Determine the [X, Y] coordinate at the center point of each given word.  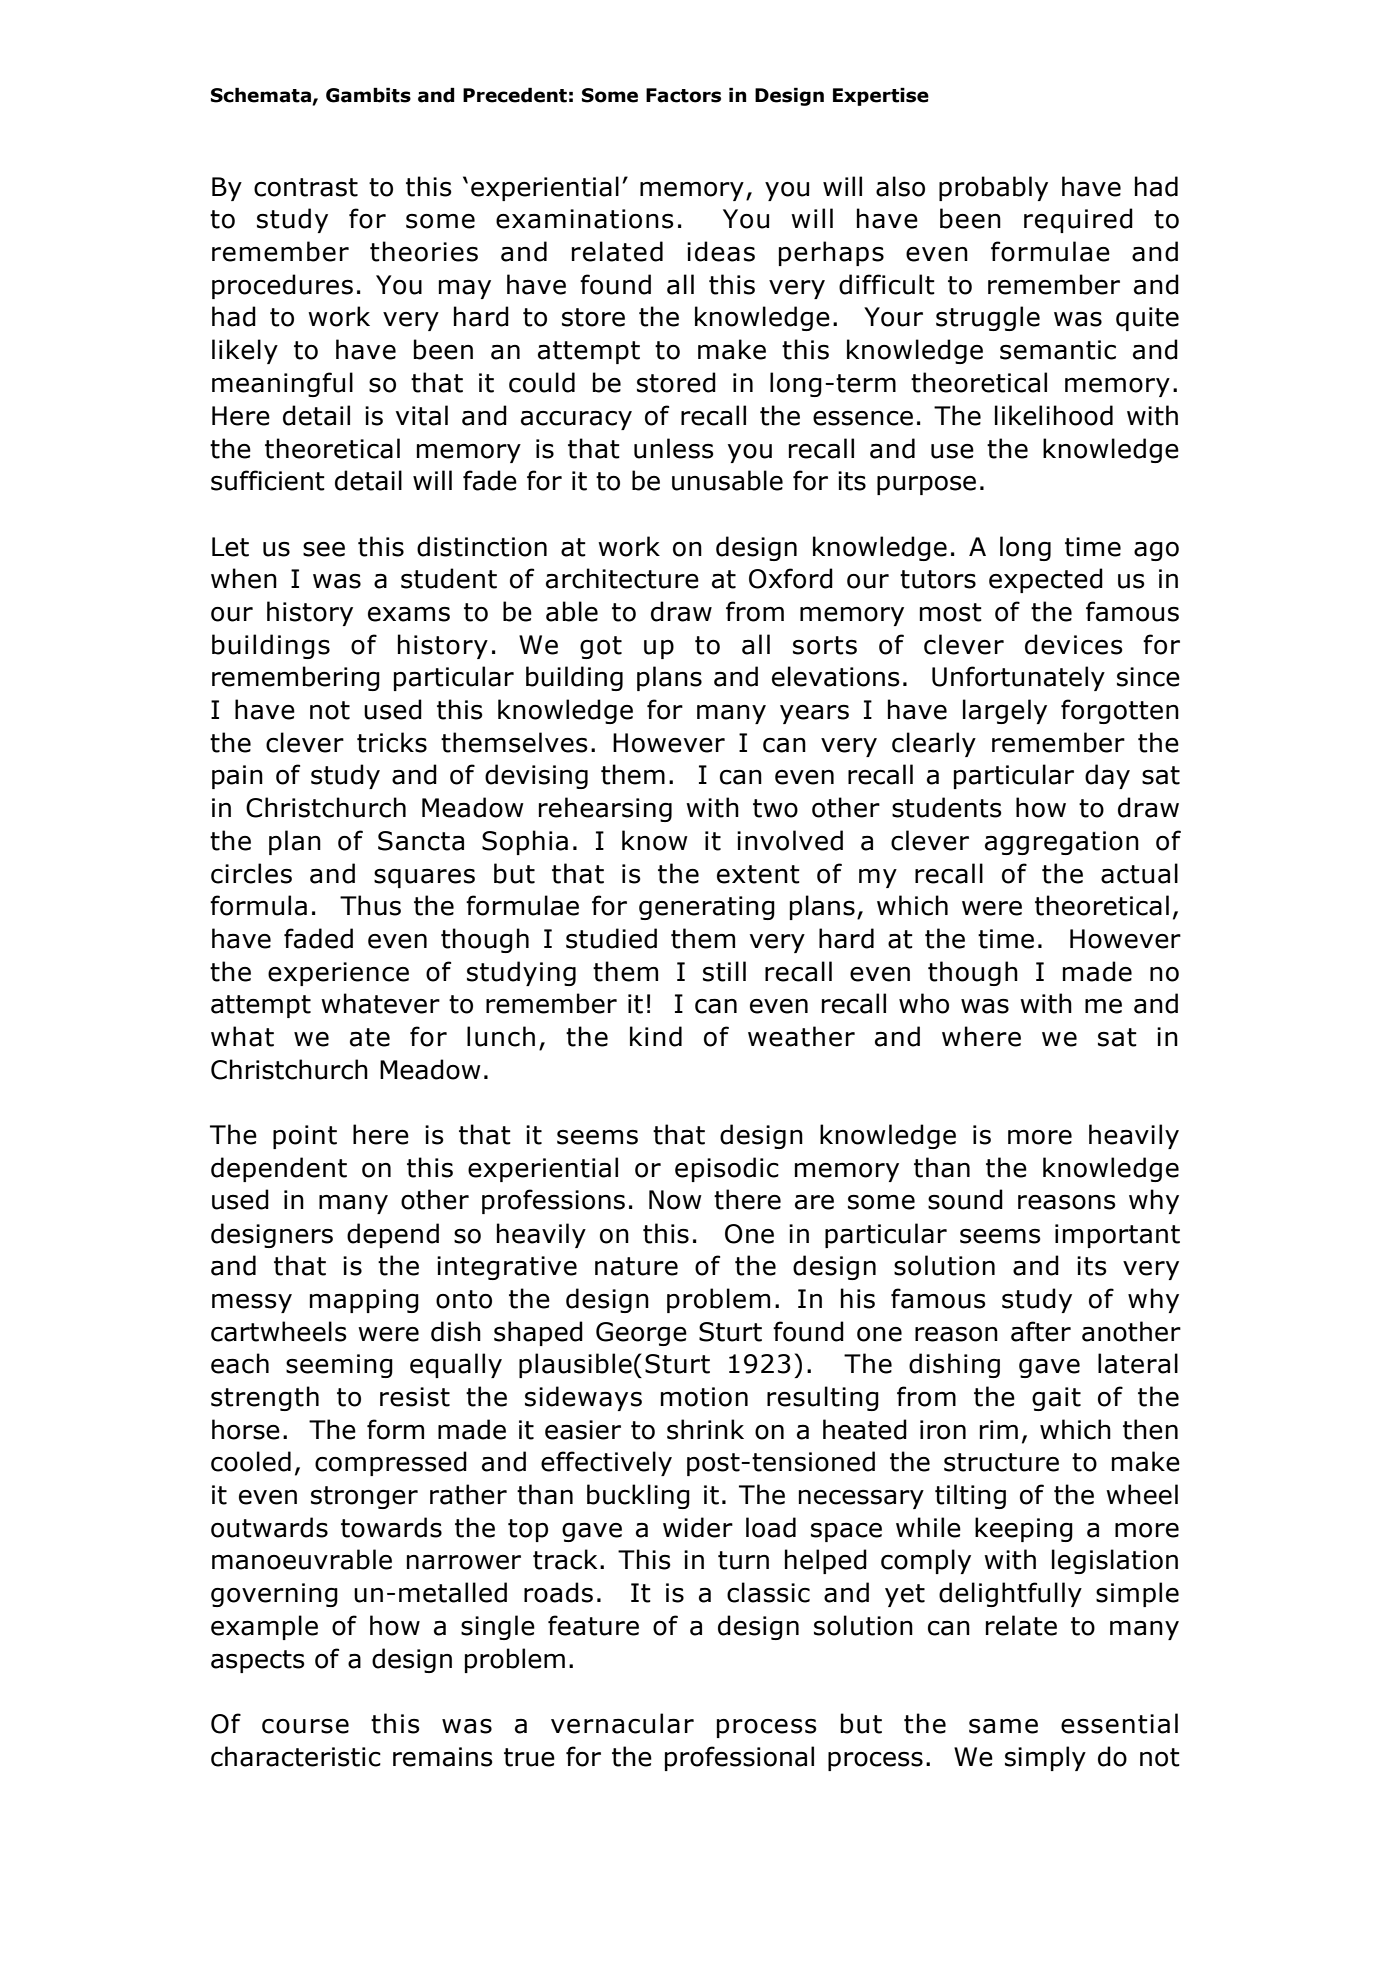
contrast [306, 187]
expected [1046, 580]
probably [993, 188]
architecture [622, 578]
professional [739, 1758]
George [641, 1334]
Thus [370, 905]
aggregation [1062, 843]
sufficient [268, 480]
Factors [683, 95]
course [305, 1726]
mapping [364, 1301]
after [1041, 1331]
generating [707, 908]
